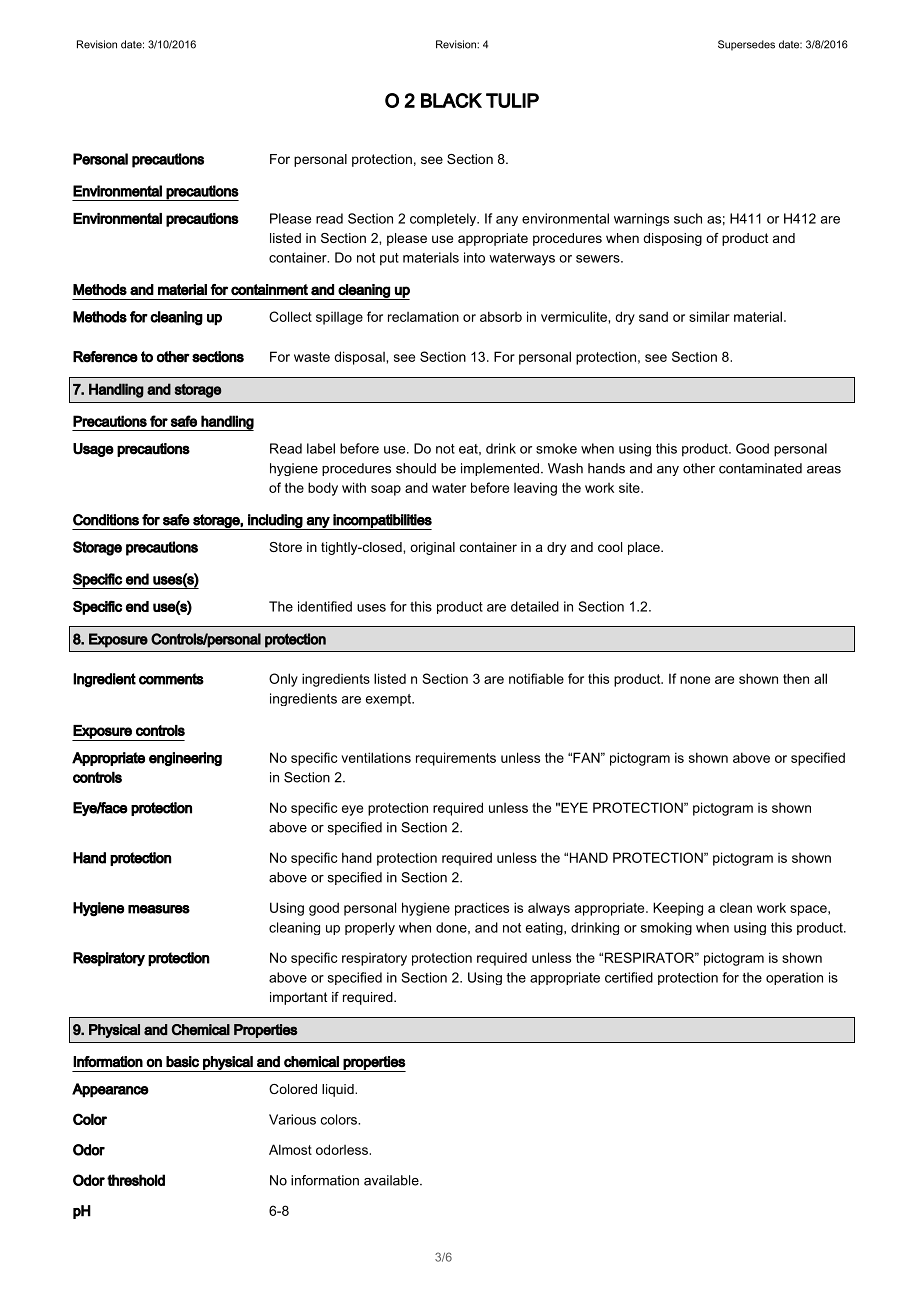 This image has height=1308, width=924. What do you see at coordinates (746, 45) in the image?
I see `Supersedes` at bounding box center [746, 45].
